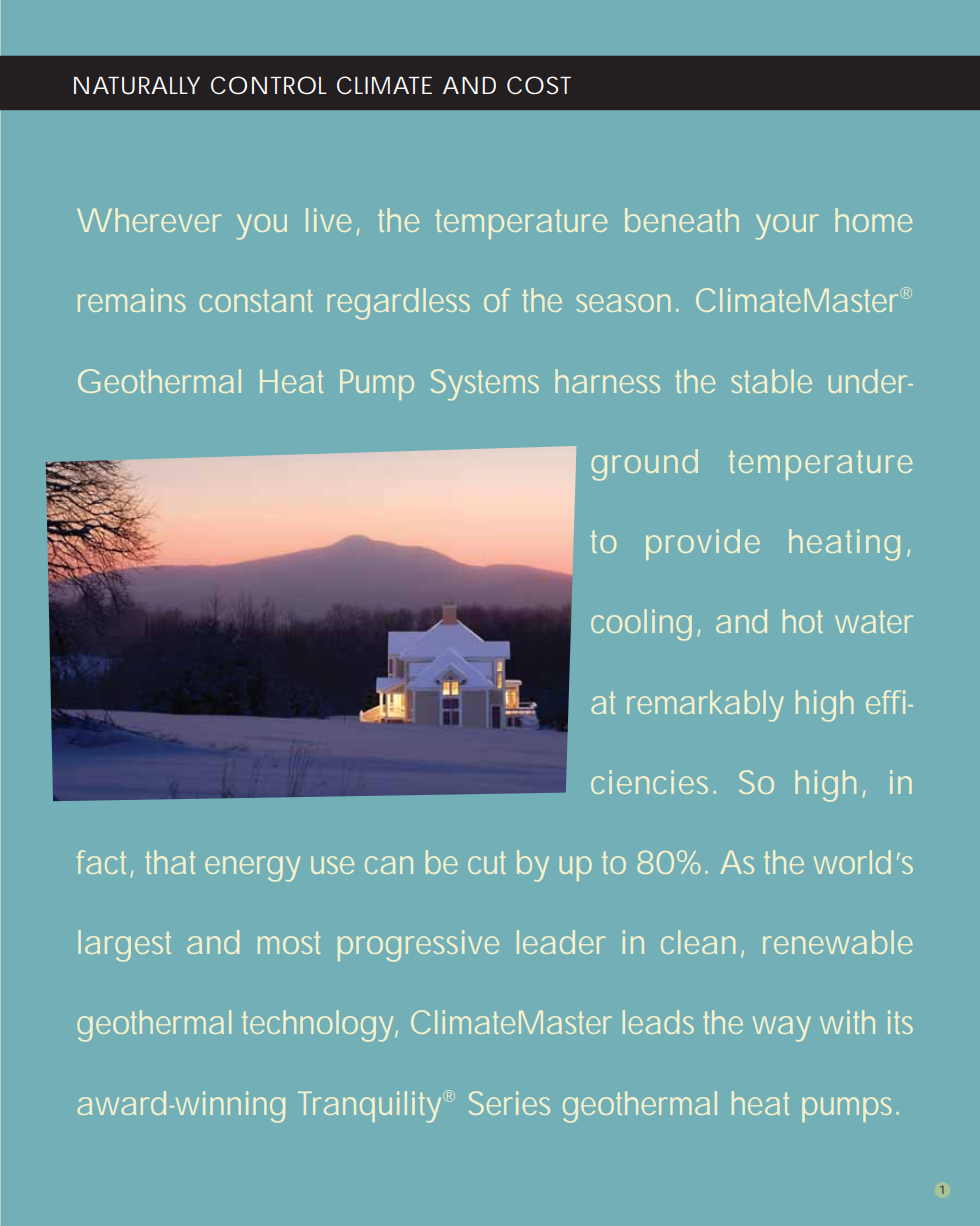 The image size is (980, 1226). What do you see at coordinates (803, 621) in the page?
I see `hot` at bounding box center [803, 621].
